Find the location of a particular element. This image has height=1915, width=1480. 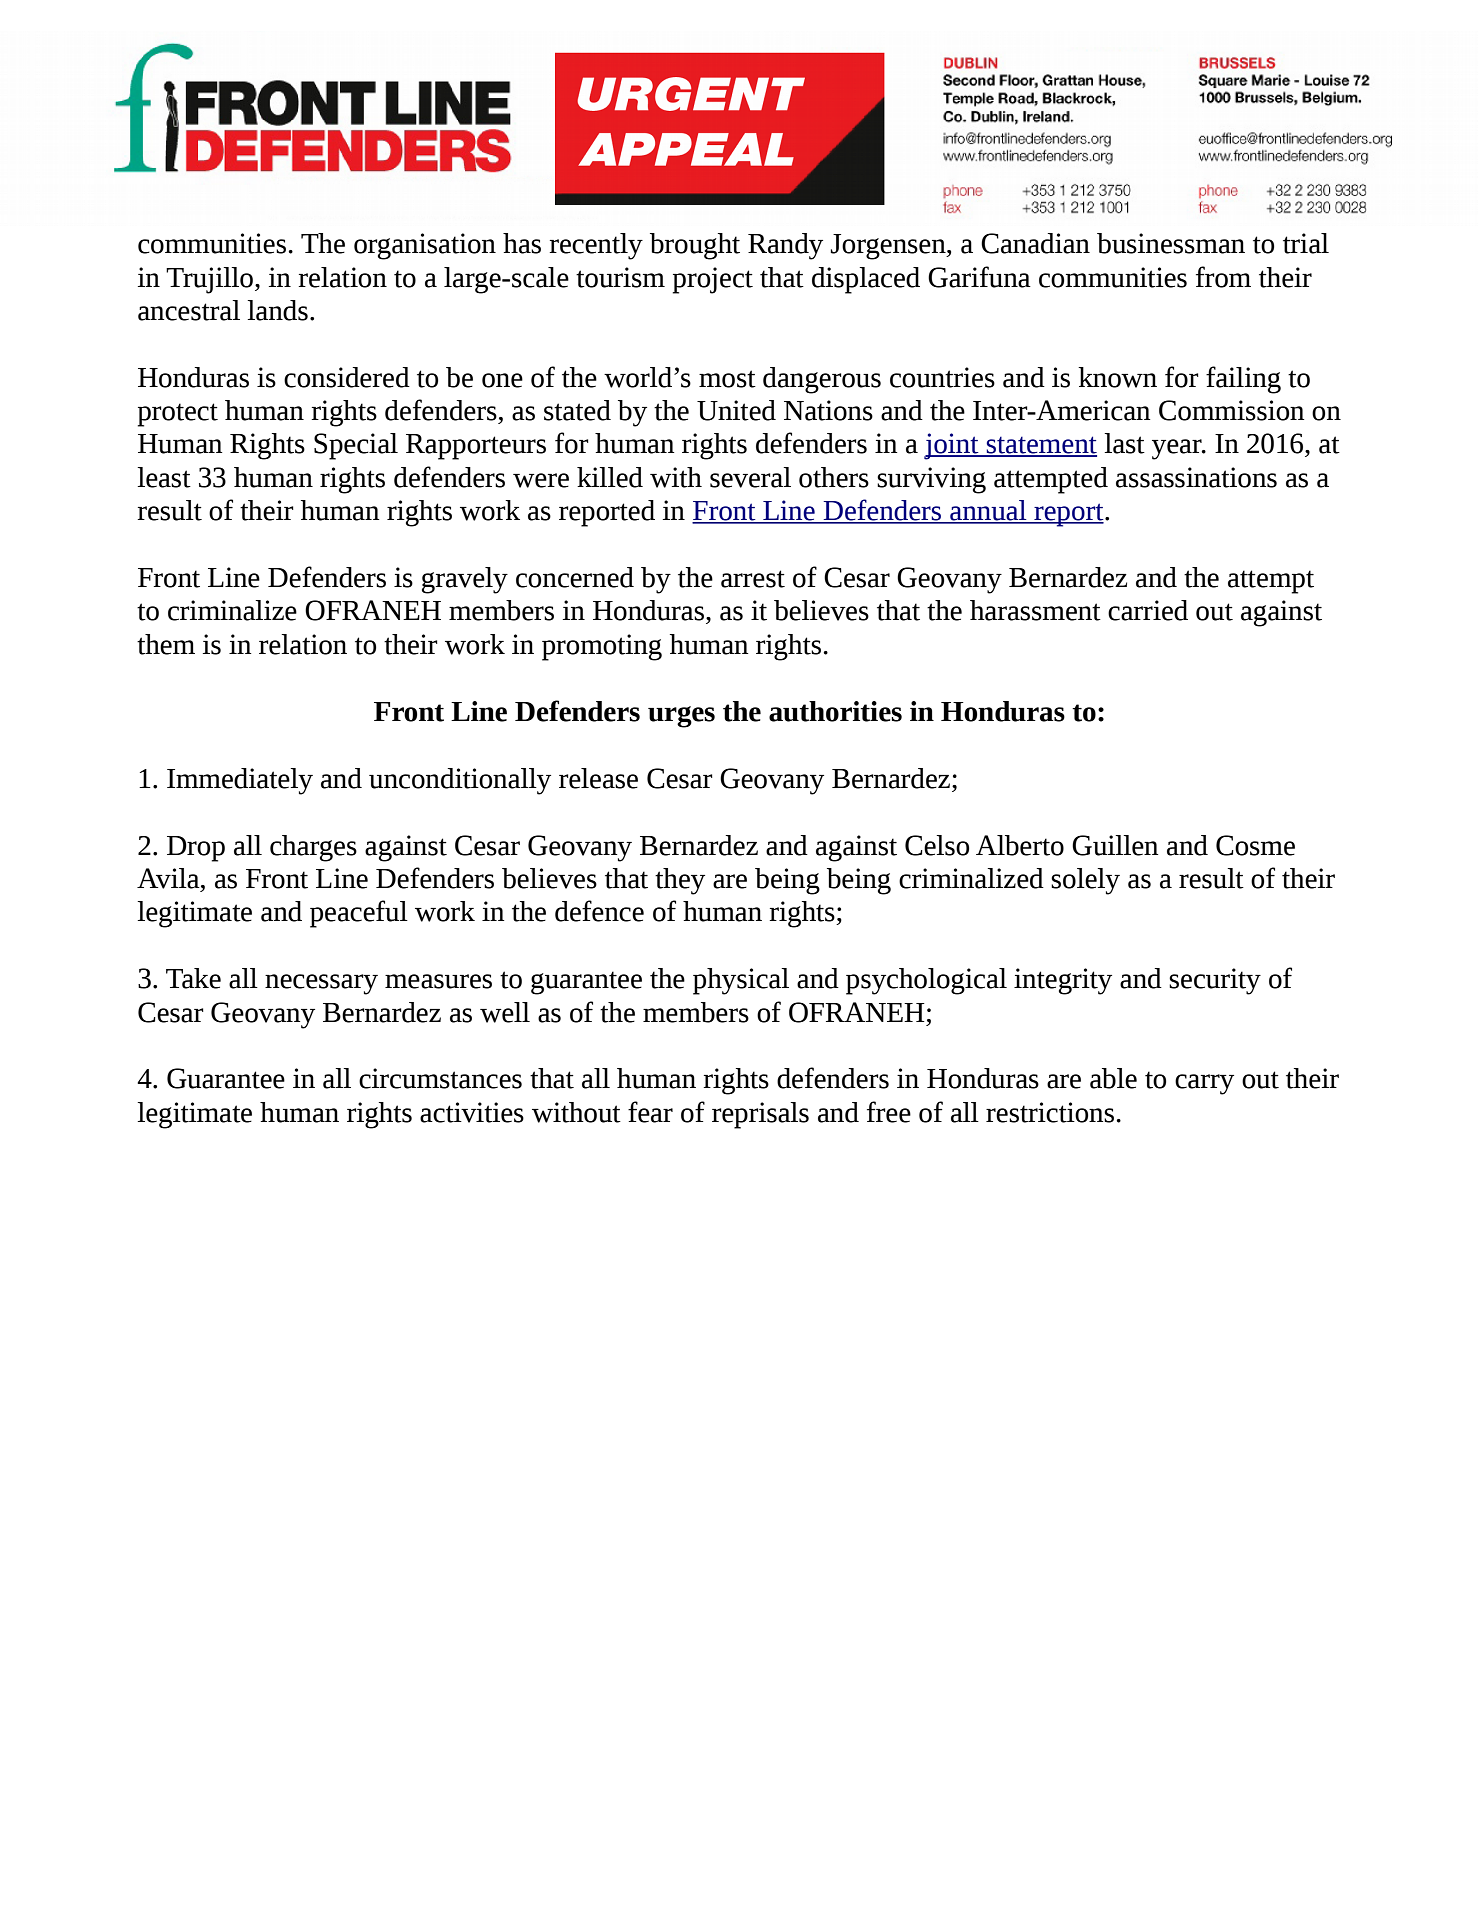

United is located at coordinates (736, 410).
